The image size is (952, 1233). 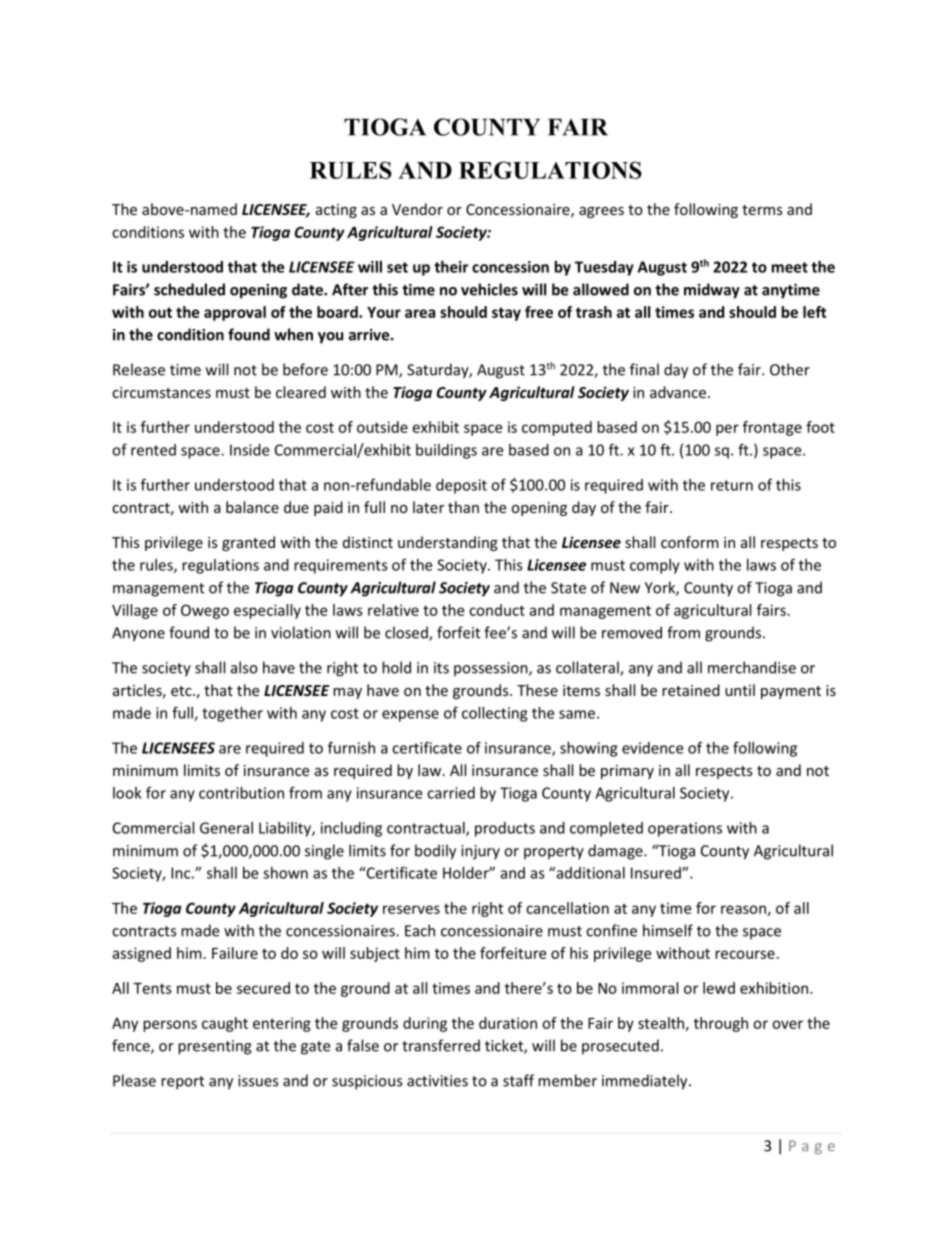 What do you see at coordinates (437, 1081) in the page?
I see `activities` at bounding box center [437, 1081].
